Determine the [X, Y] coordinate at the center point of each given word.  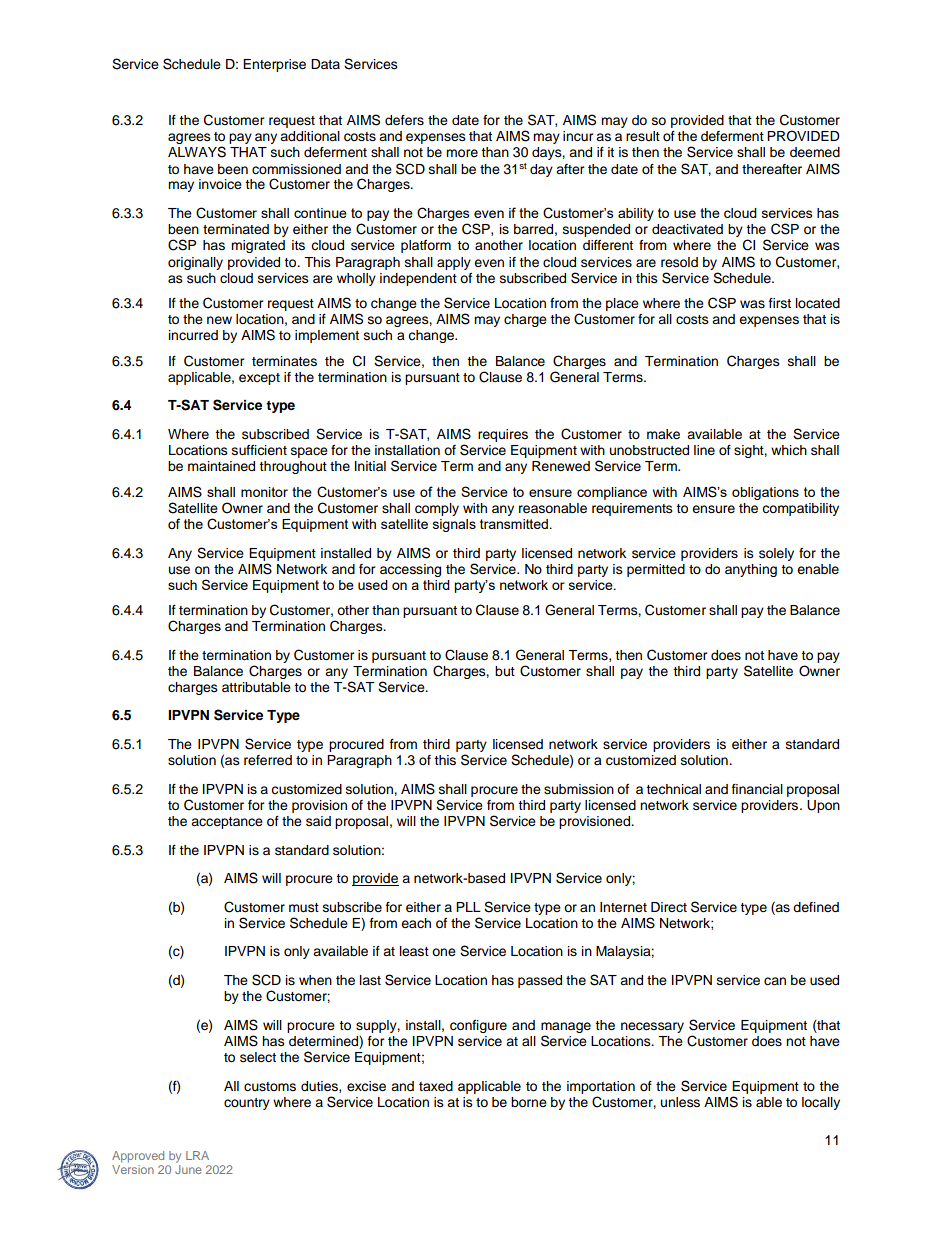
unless [680, 1102]
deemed [815, 152]
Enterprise [274, 65]
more [462, 153]
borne [529, 1102]
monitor [264, 492]
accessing [410, 570]
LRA [197, 1155]
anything [751, 570]
